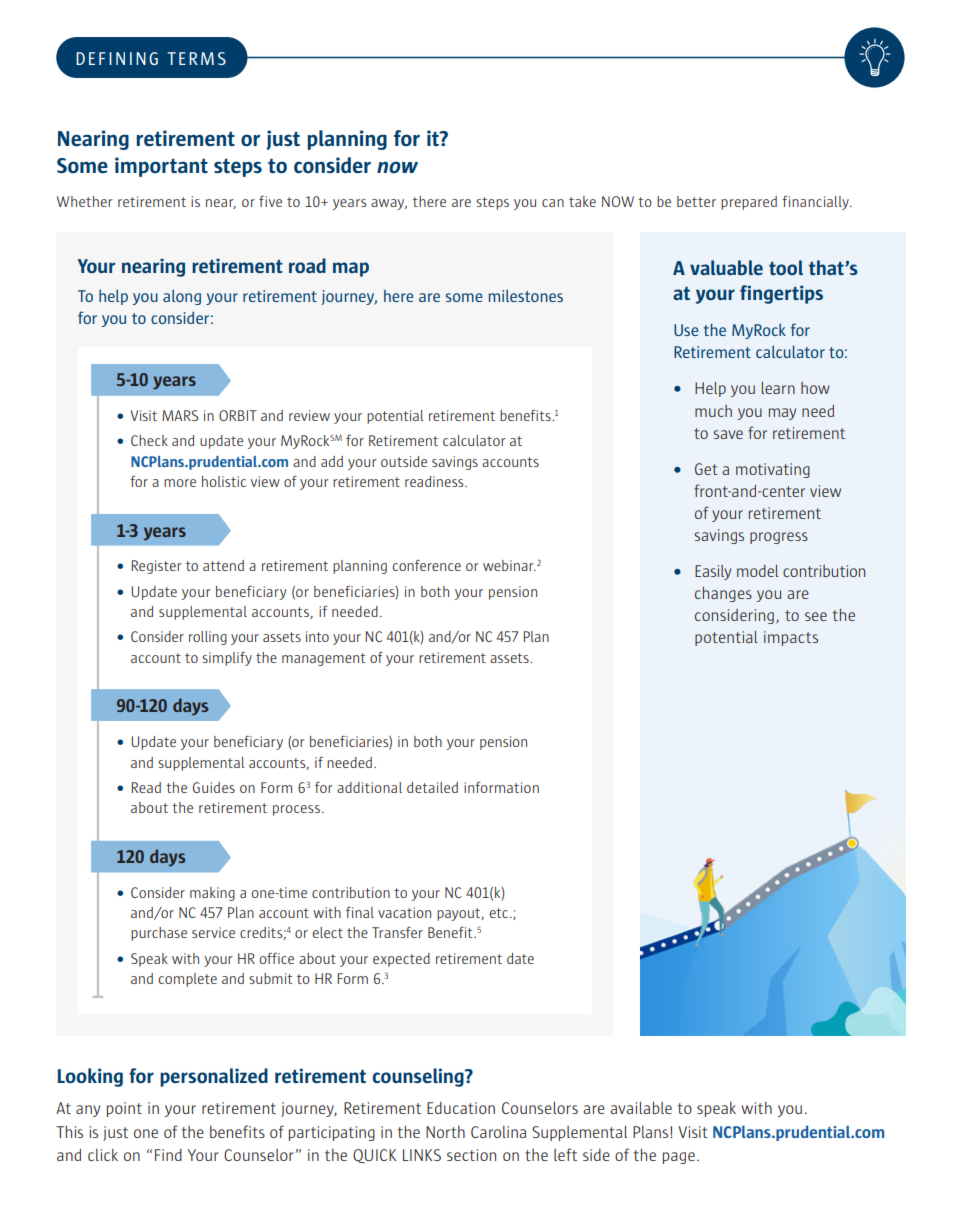  What do you see at coordinates (526, 296) in the screenshot?
I see `milestones` at bounding box center [526, 296].
